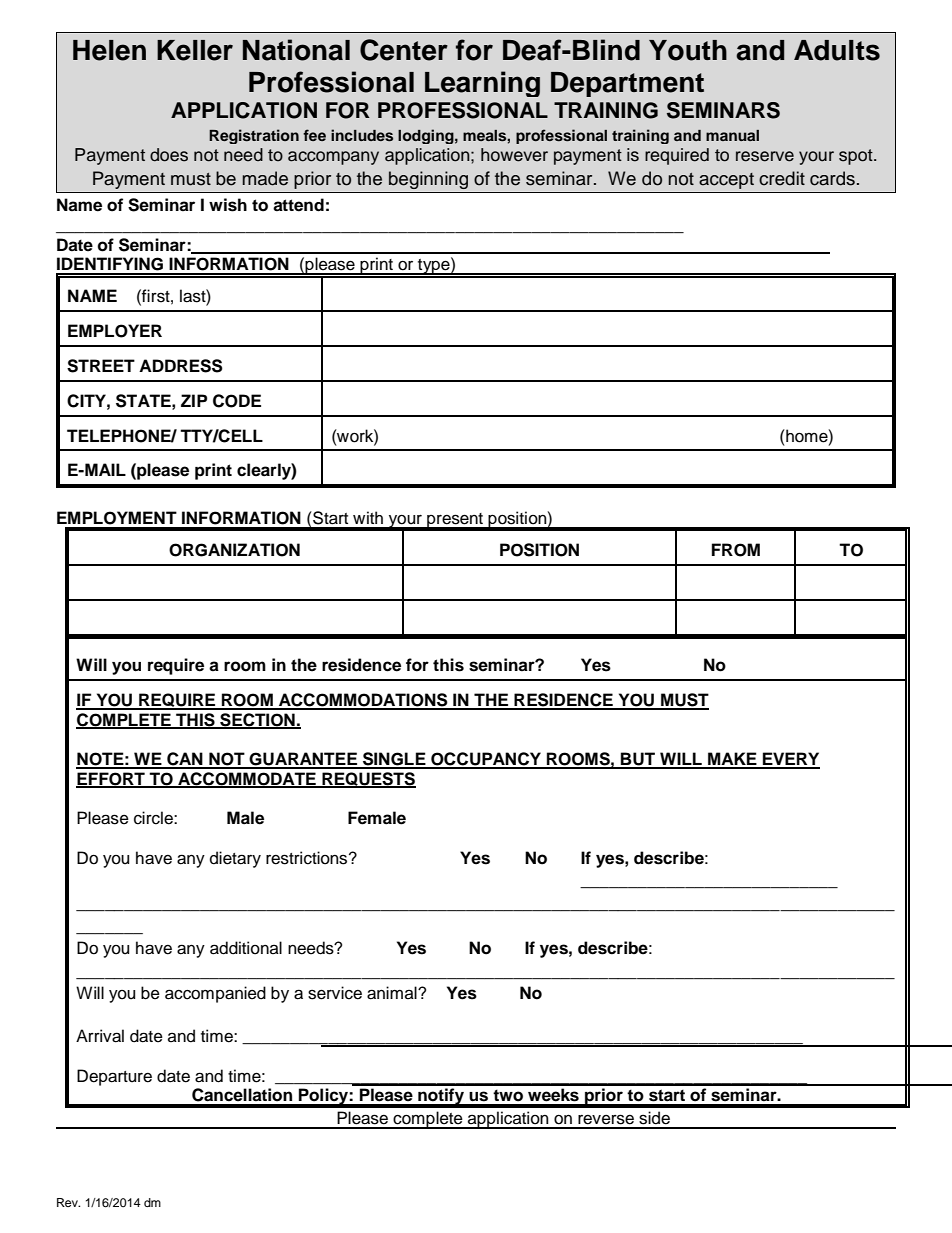 The width and height of the screenshot is (952, 1233). What do you see at coordinates (486, 760) in the screenshot?
I see `OCCUPANCY` at bounding box center [486, 760].
